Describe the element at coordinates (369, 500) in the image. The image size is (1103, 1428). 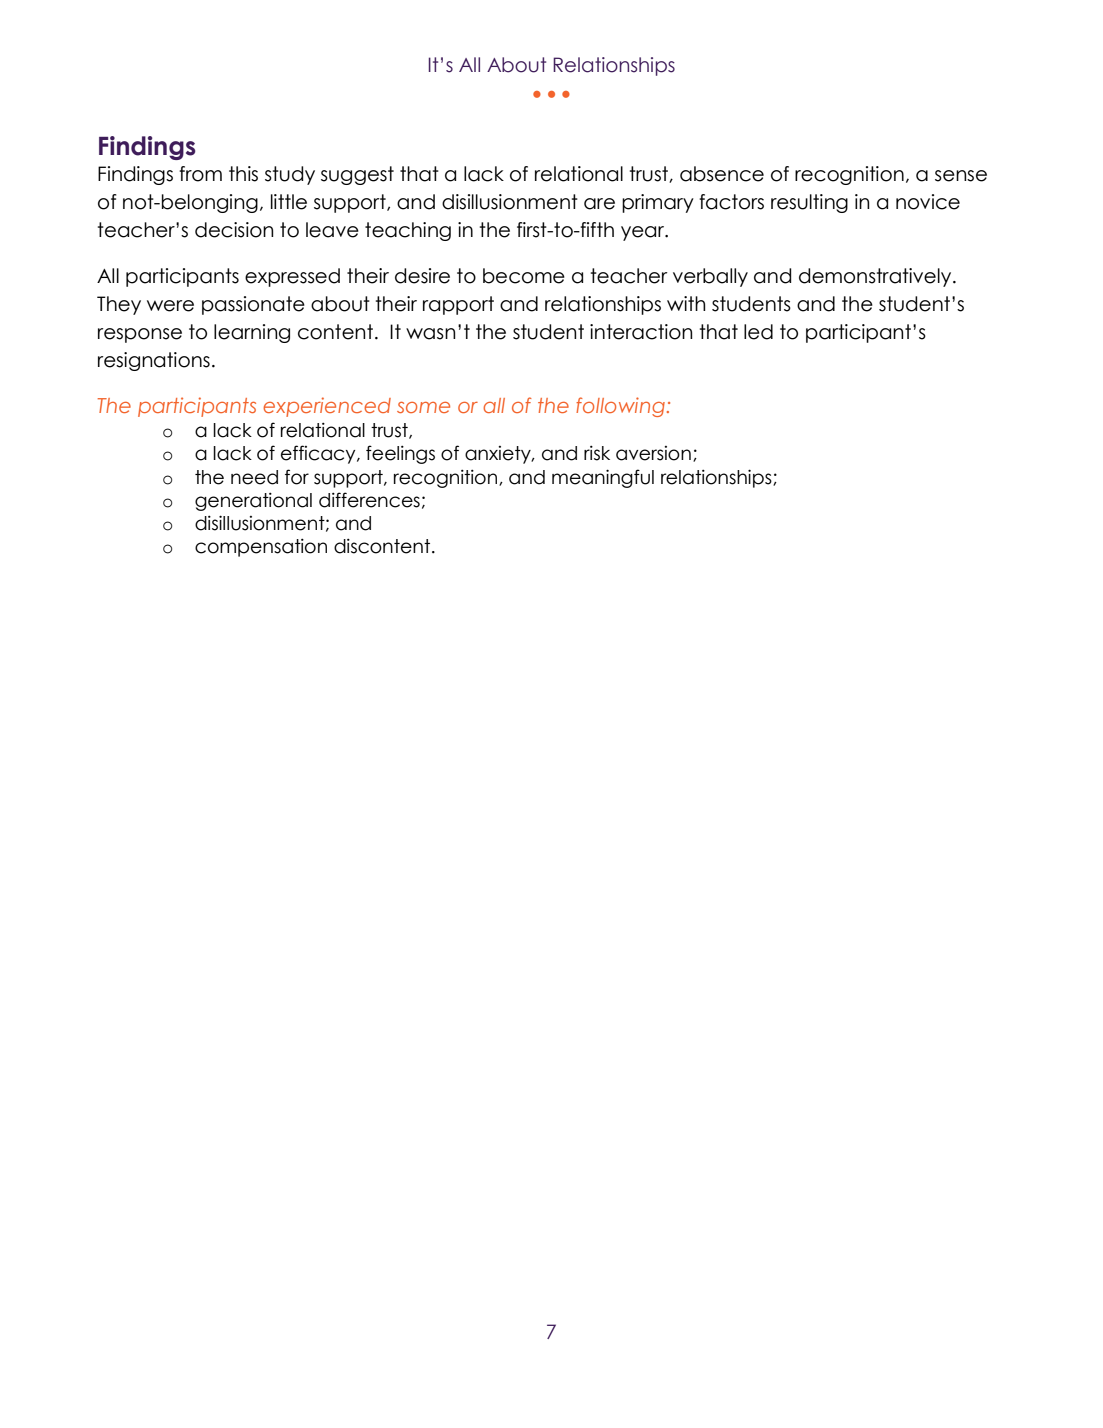
I see `differences` at that location.
